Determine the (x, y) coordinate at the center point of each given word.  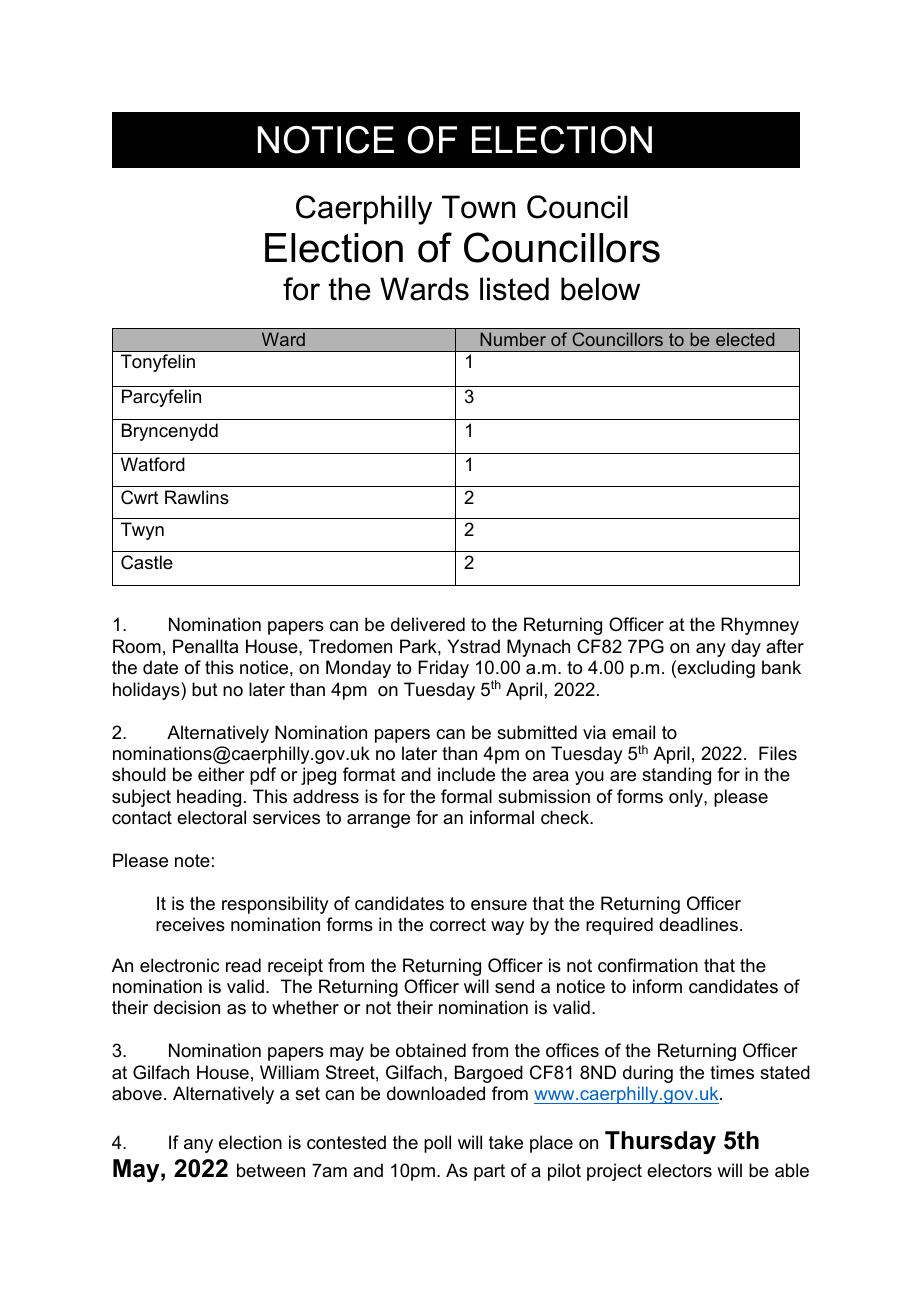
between (271, 1170)
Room (137, 646)
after (785, 646)
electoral (211, 817)
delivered (428, 624)
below (600, 289)
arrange (378, 821)
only (687, 798)
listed (514, 289)
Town (478, 207)
